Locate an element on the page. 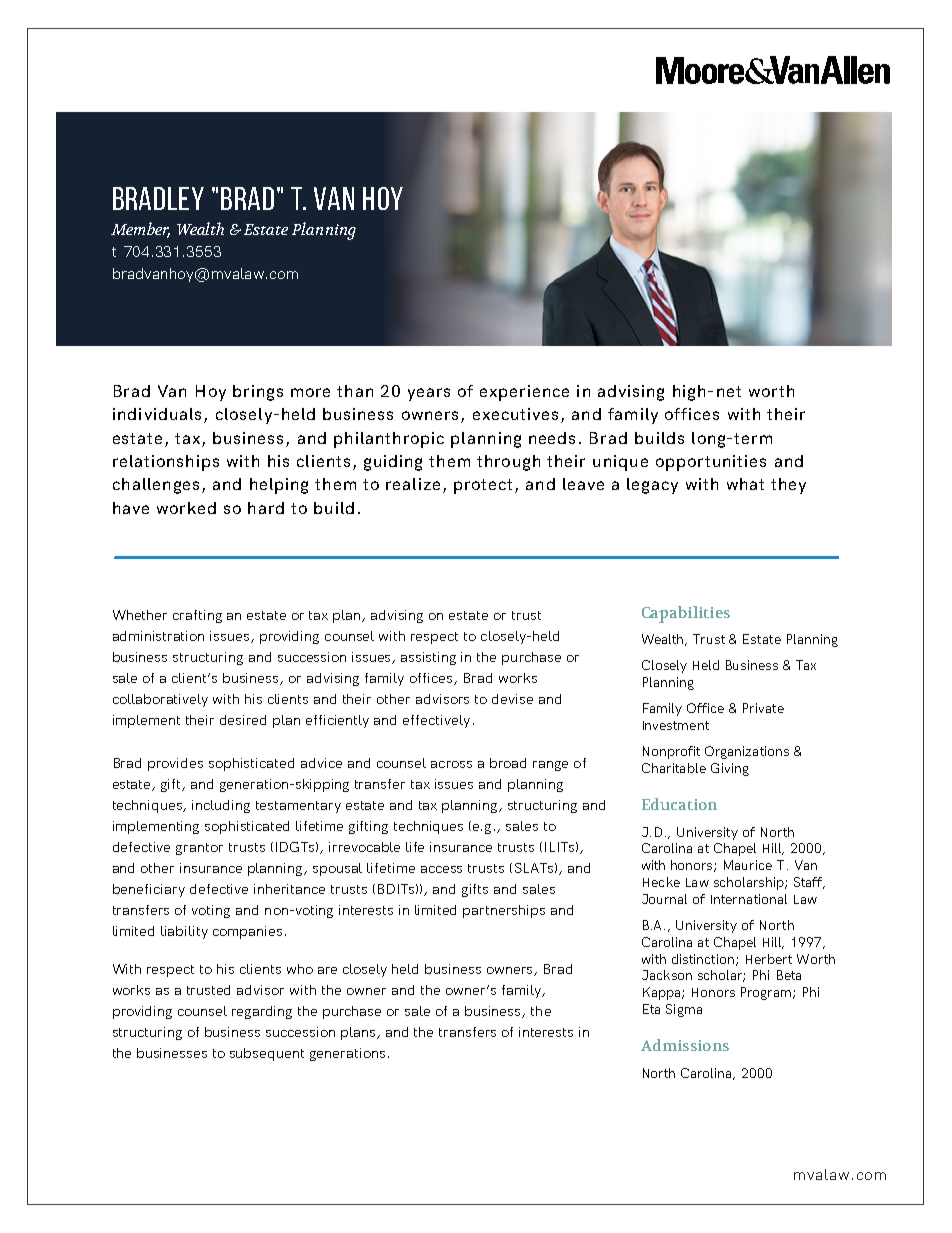 This image has width=952, height=1233. regarding is located at coordinates (262, 1012).
